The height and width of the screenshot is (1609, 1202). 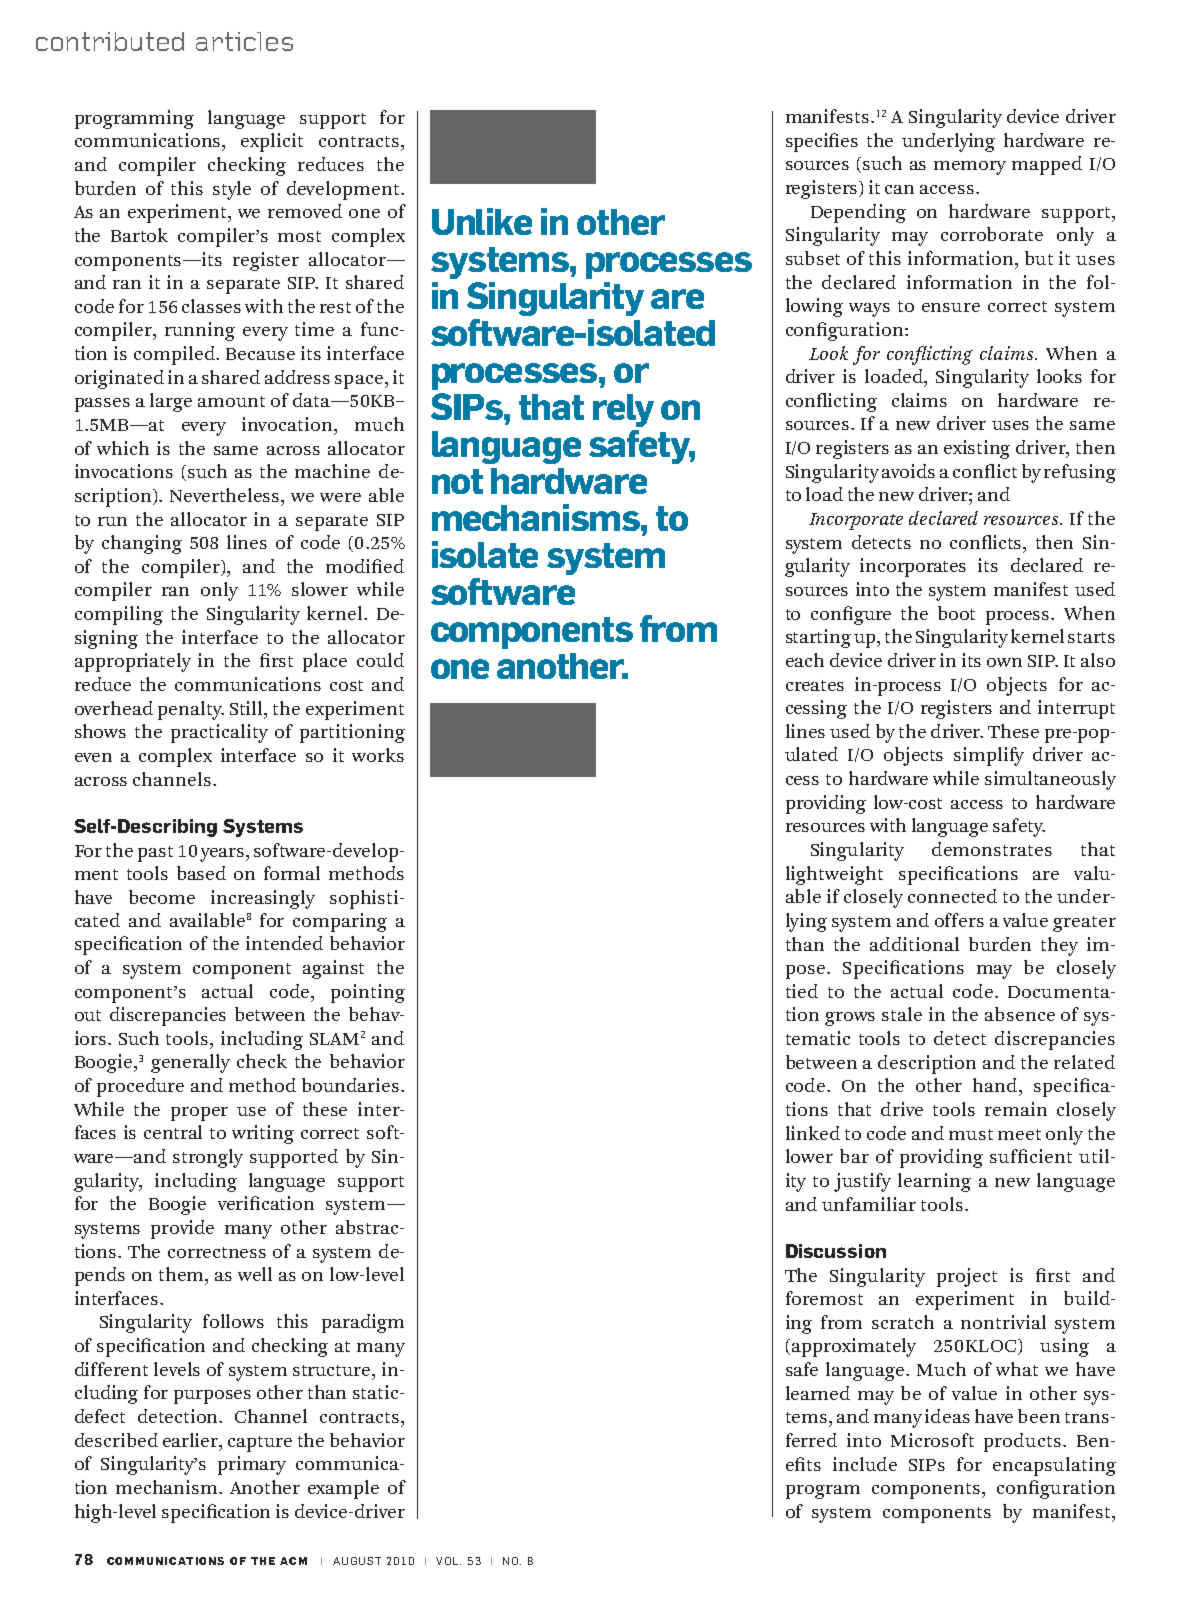 What do you see at coordinates (970, 168) in the screenshot?
I see `memory` at bounding box center [970, 168].
